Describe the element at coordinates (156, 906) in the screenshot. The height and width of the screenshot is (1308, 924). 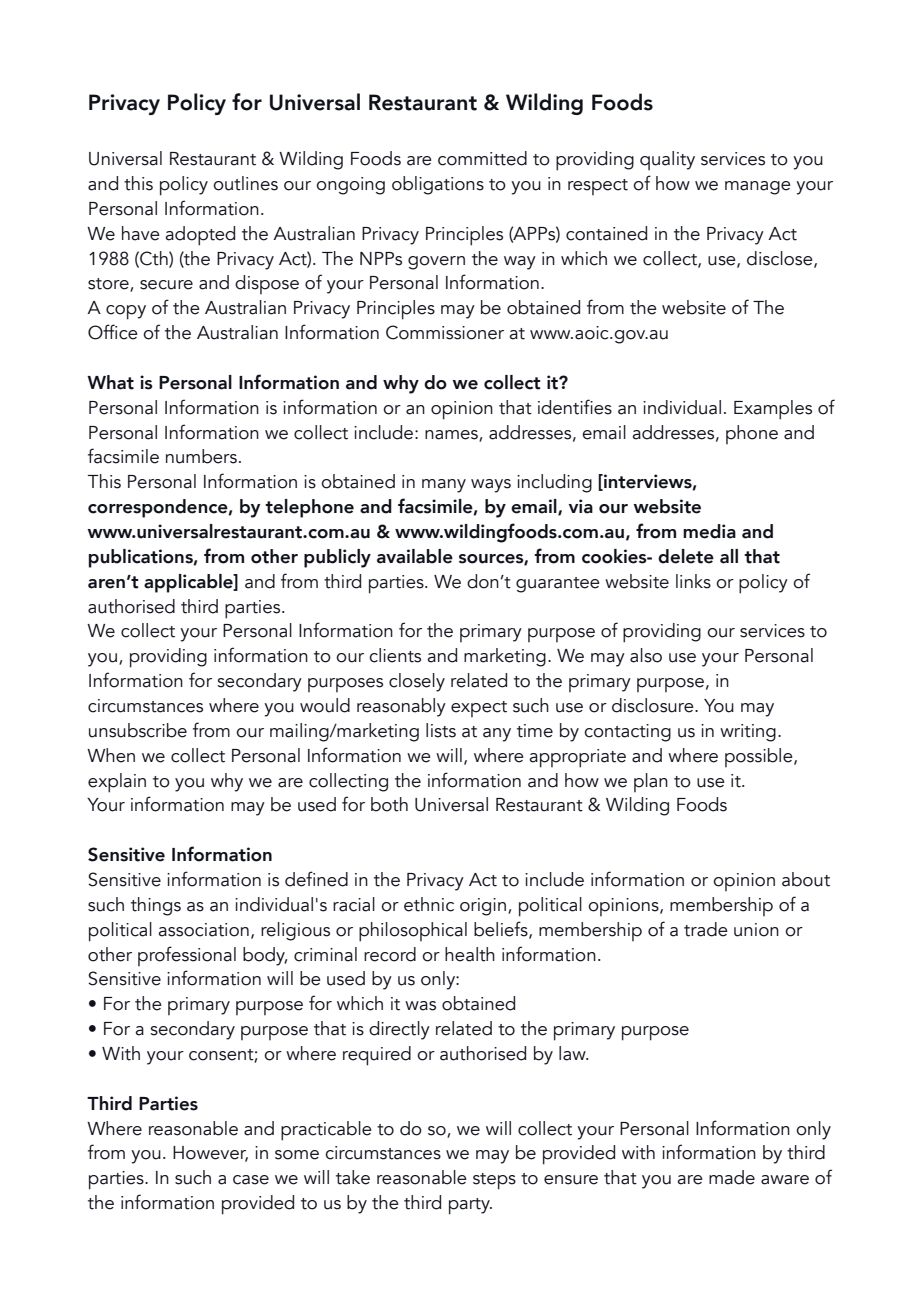
I see `things` at that location.
